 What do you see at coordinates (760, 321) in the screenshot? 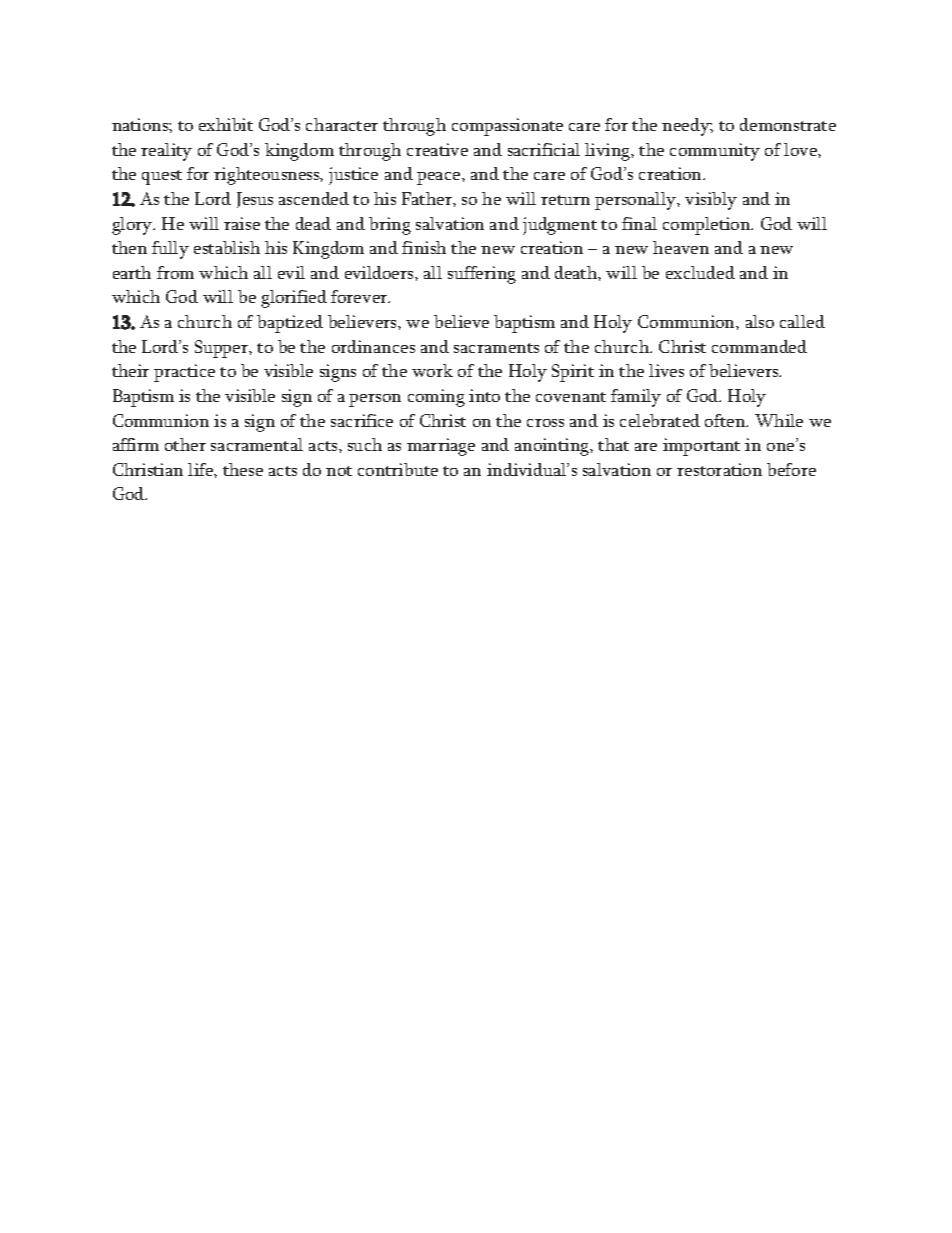
I see `also` at bounding box center [760, 321].
